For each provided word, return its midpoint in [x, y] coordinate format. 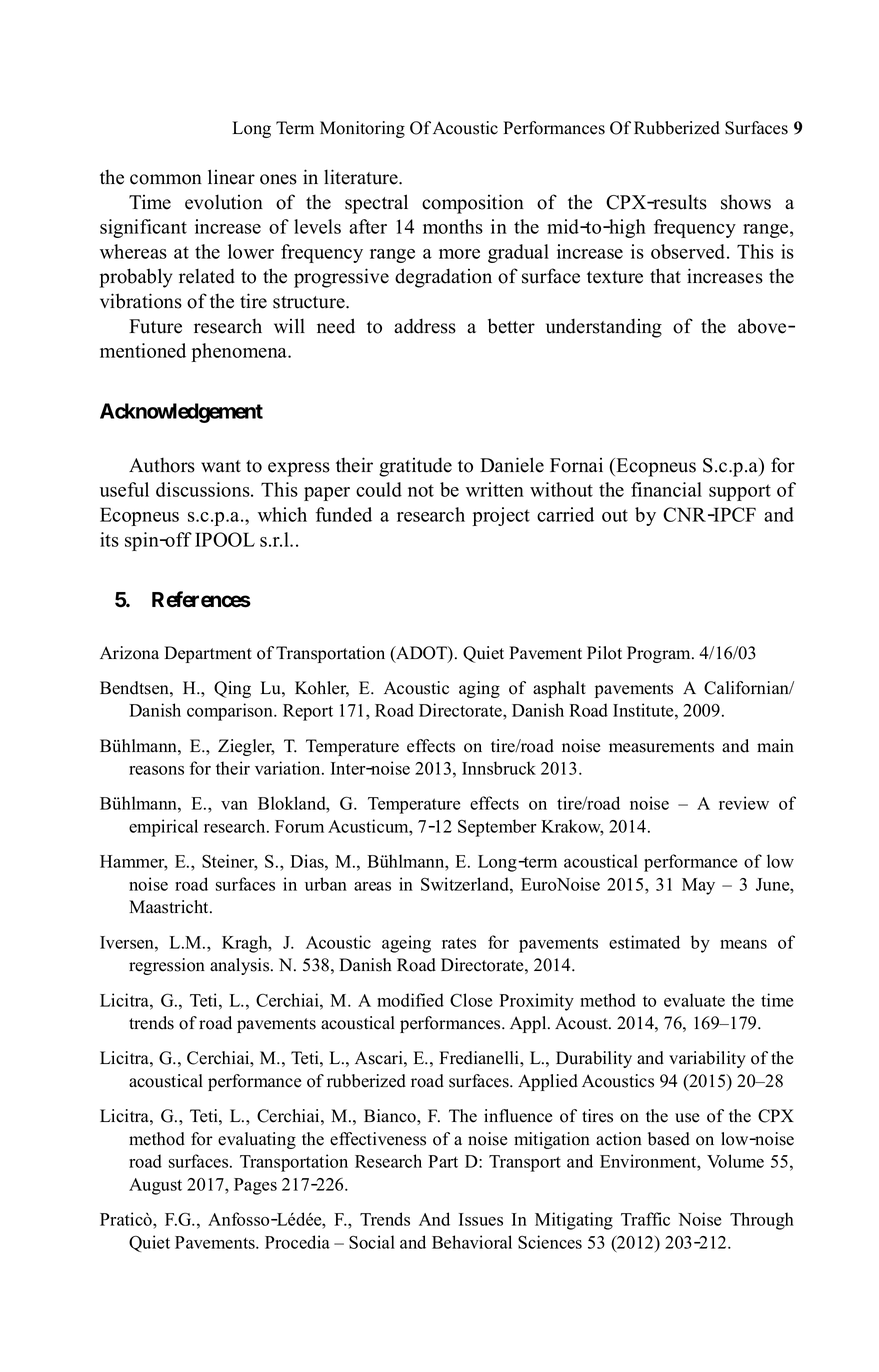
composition [473, 204]
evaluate [694, 1000]
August [155, 1186]
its [109, 539]
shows [746, 202]
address [425, 326]
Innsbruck [499, 768]
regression [167, 966]
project [501, 516]
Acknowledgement [181, 413]
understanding [604, 328]
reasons [156, 770]
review [744, 803]
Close [471, 1000]
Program [660, 654]
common [166, 179]
